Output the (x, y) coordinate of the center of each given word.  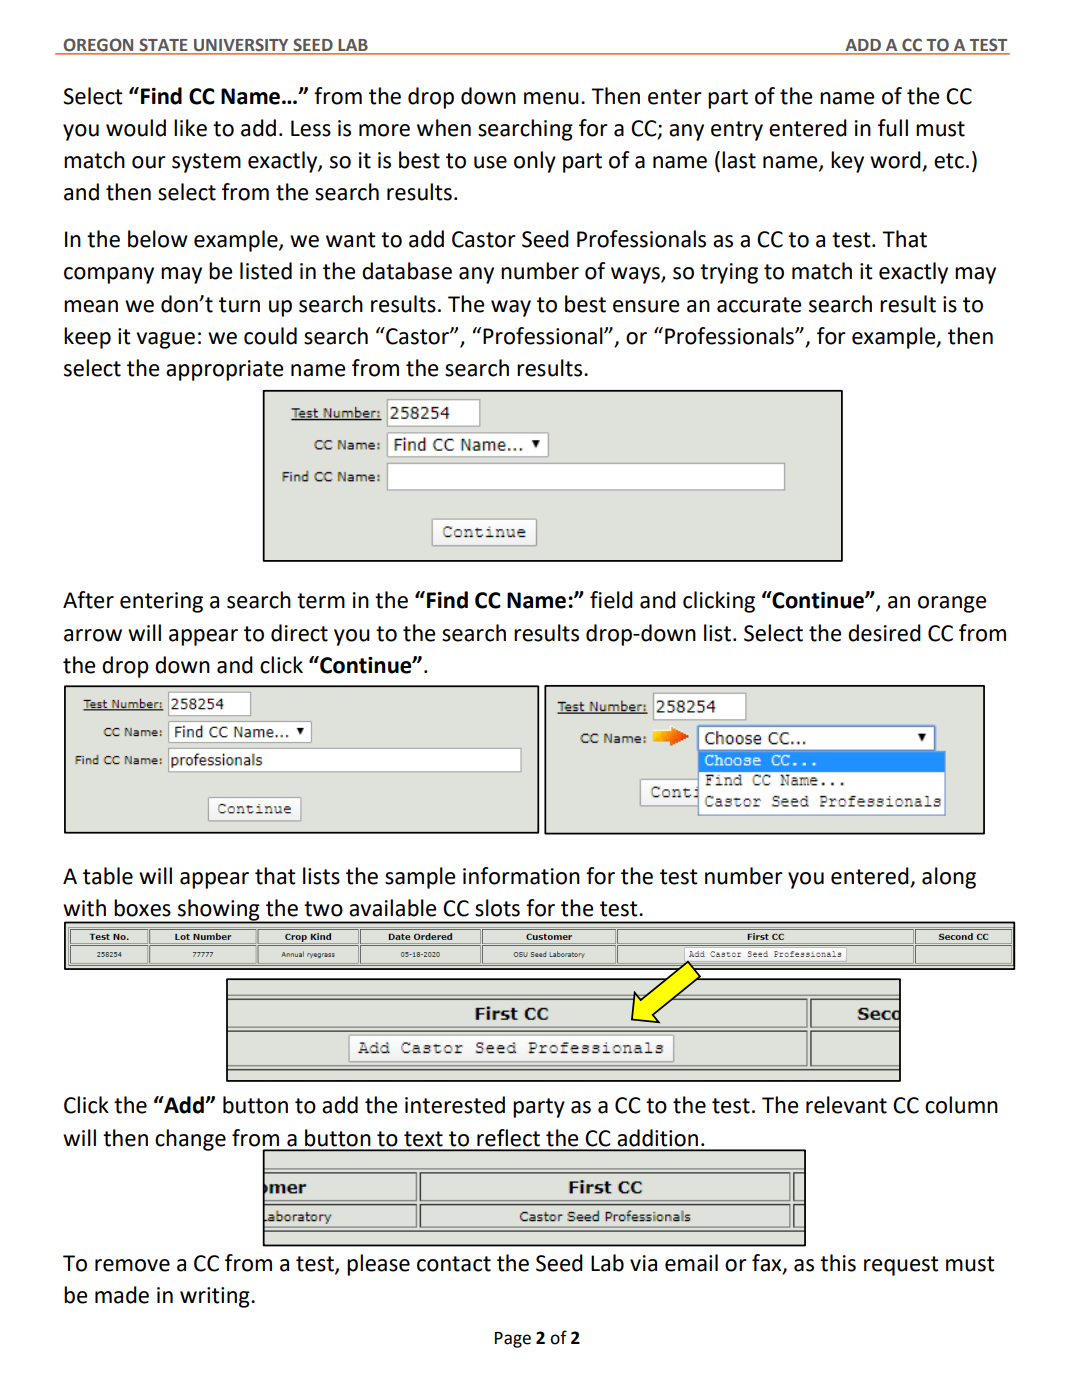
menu (551, 98)
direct (299, 633)
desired (884, 633)
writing (216, 1297)
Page (513, 1340)
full (893, 128)
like (190, 128)
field (611, 600)
